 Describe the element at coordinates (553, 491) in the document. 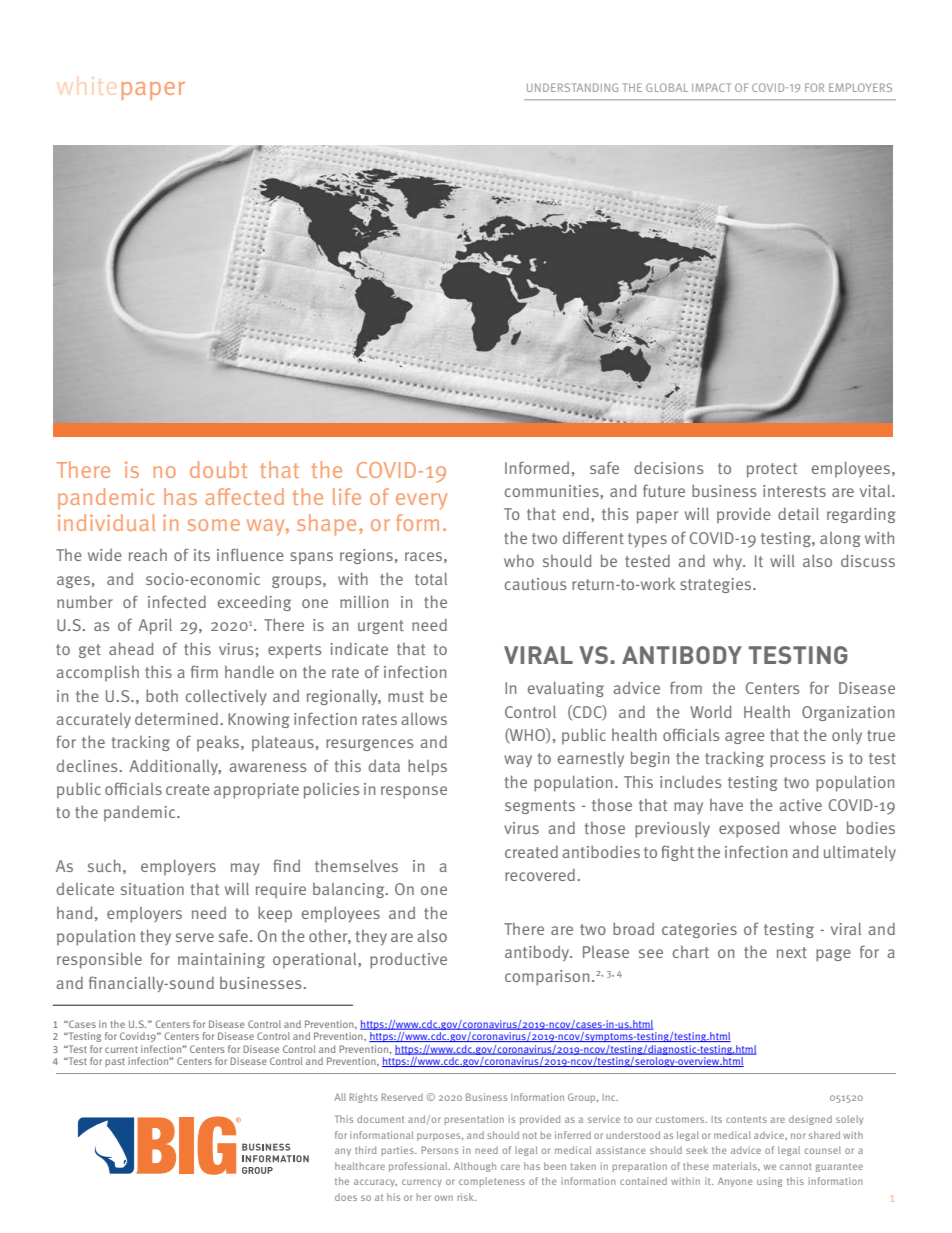

I see `communities` at that location.
